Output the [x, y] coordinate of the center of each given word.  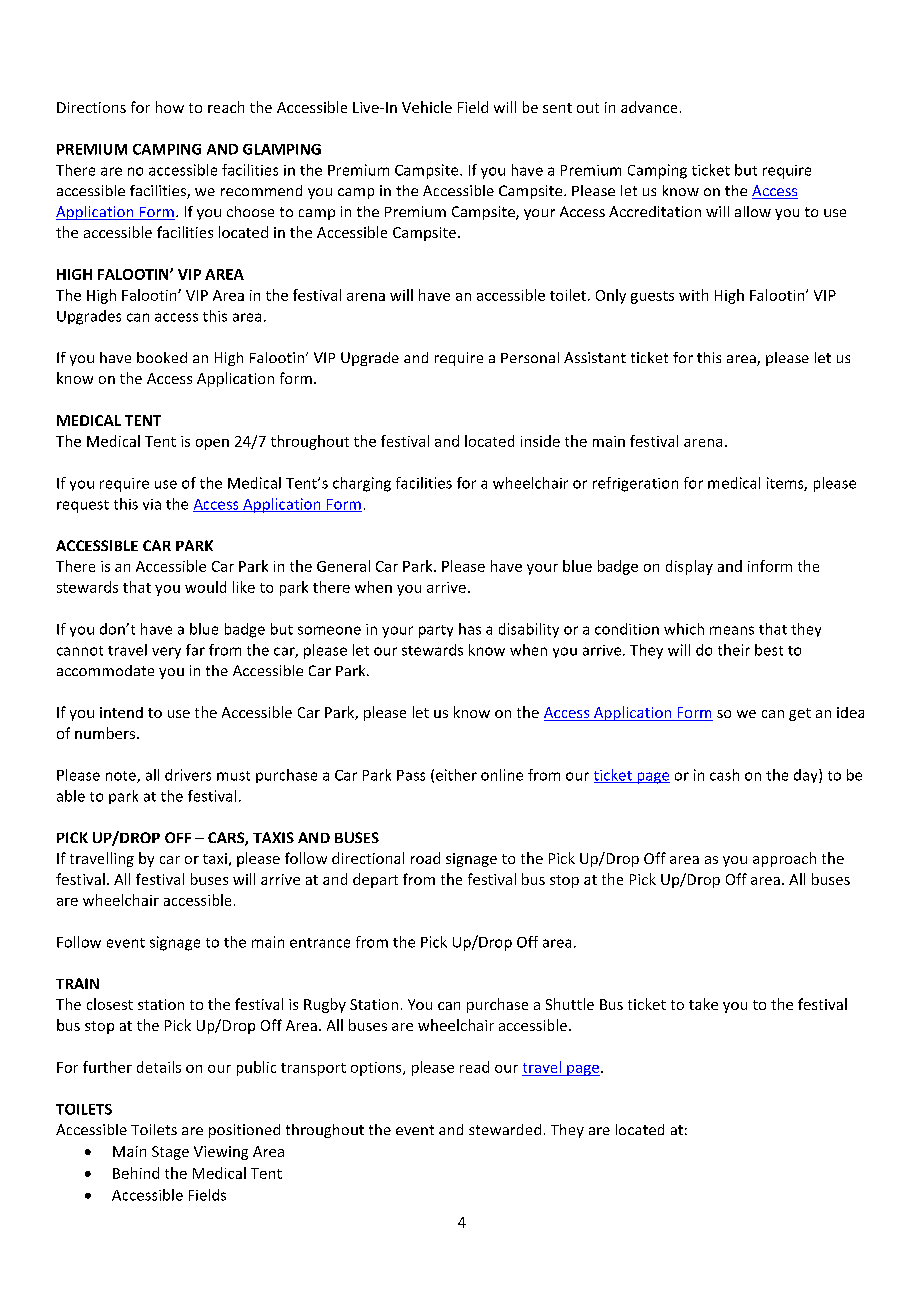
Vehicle [427, 107]
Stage [170, 1153]
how [170, 107]
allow [753, 211]
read [474, 1067]
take [703, 1004]
